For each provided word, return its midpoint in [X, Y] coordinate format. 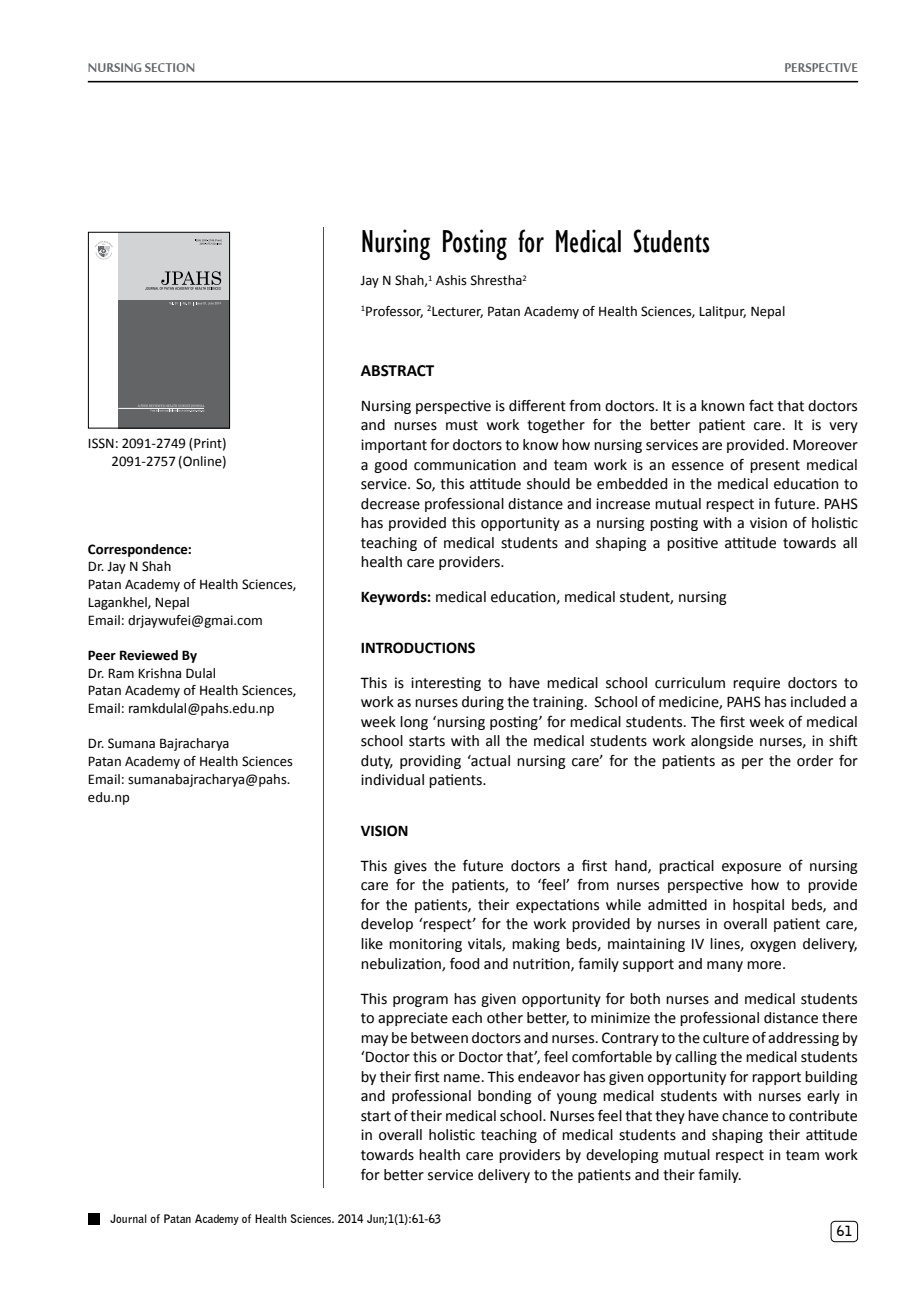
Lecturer [457, 312]
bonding [505, 1097]
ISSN [101, 443]
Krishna [159, 673]
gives [410, 867]
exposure [751, 868]
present [775, 466]
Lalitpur [722, 312]
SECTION [169, 67]
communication [465, 465]
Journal [128, 1218]
